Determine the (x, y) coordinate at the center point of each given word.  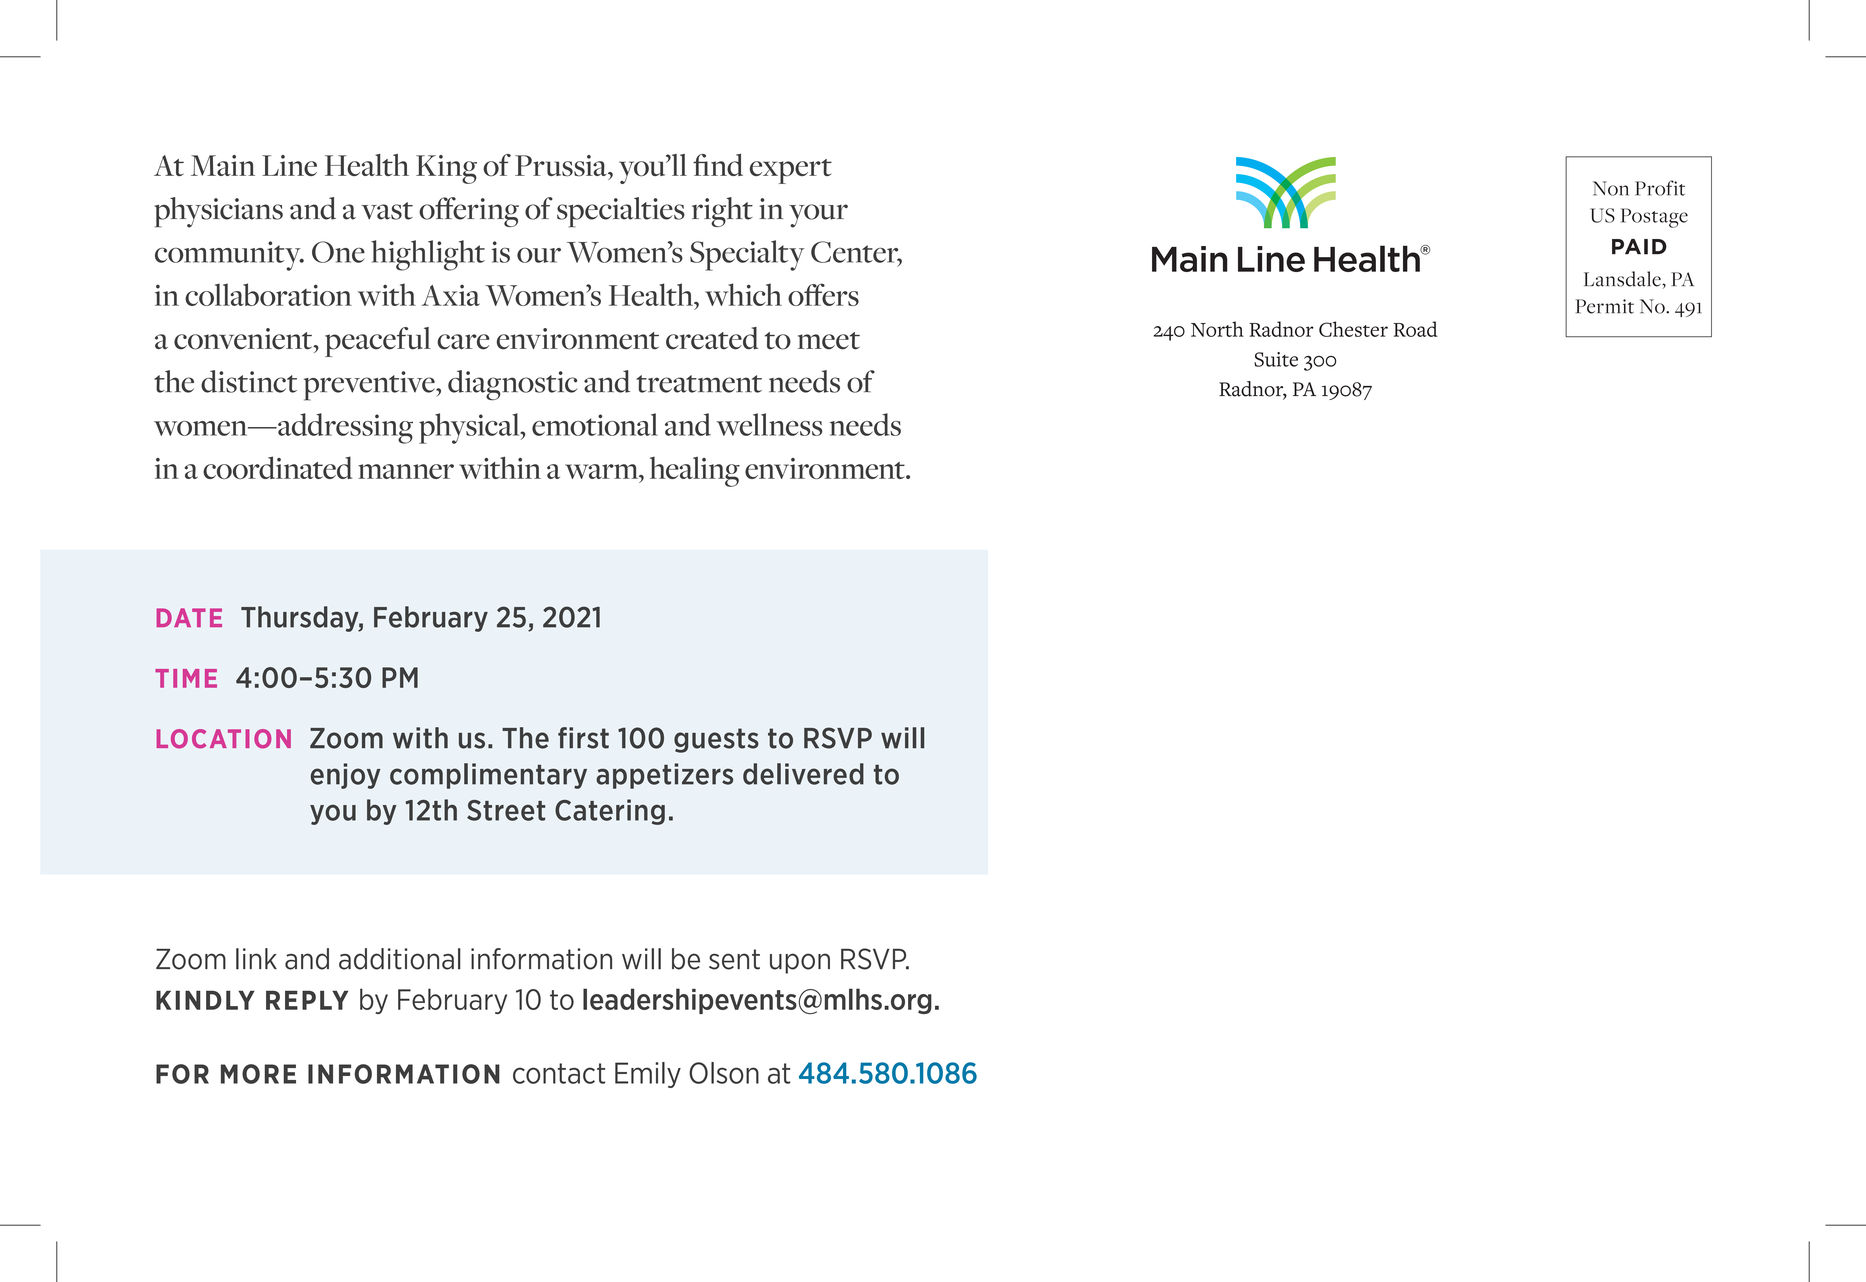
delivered (803, 774)
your (818, 216)
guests (716, 740)
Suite (1276, 359)
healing (695, 471)
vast (387, 211)
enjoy (346, 776)
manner (406, 471)
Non (1611, 188)
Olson (724, 1073)
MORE (258, 1074)
